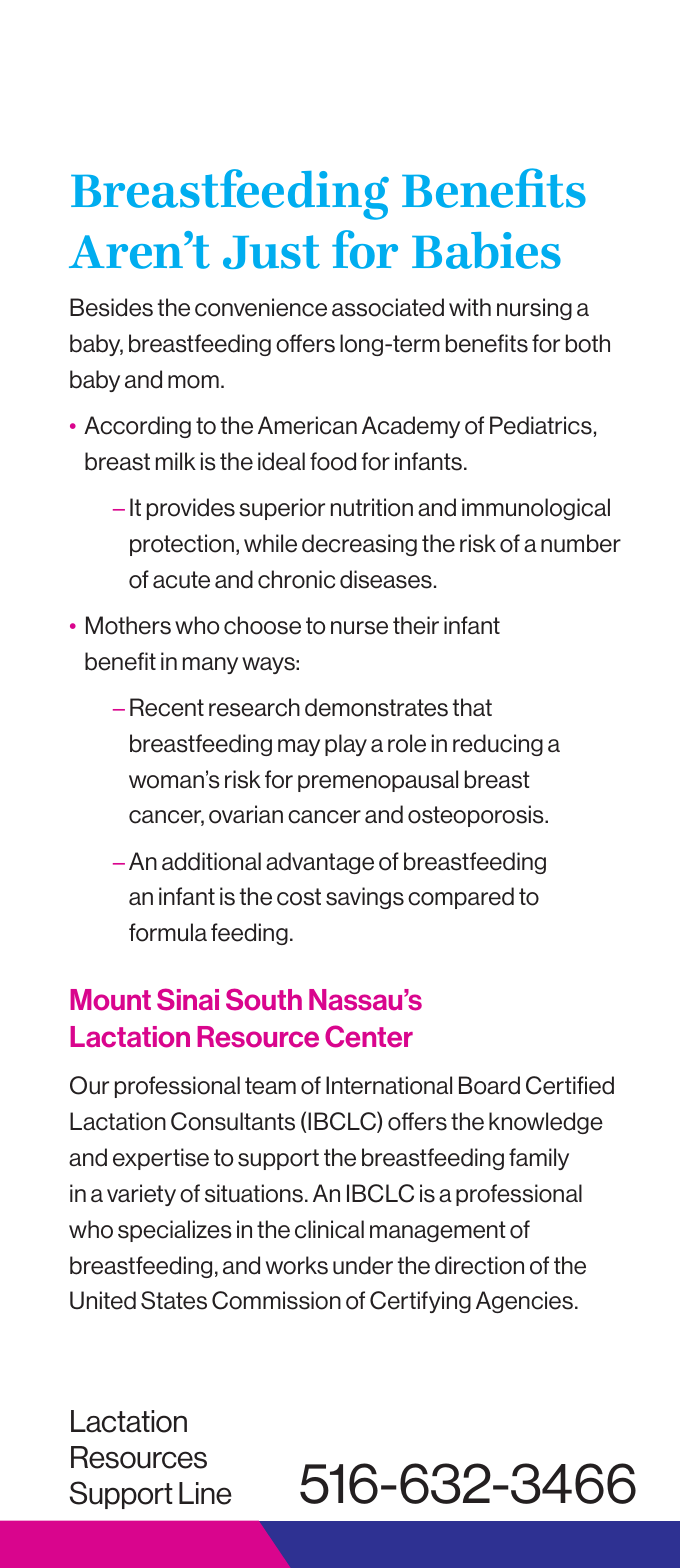 Image resolution: width=680 pixels, height=1568 pixels. What do you see at coordinates (539, 1159) in the screenshot?
I see `family` at bounding box center [539, 1159].
